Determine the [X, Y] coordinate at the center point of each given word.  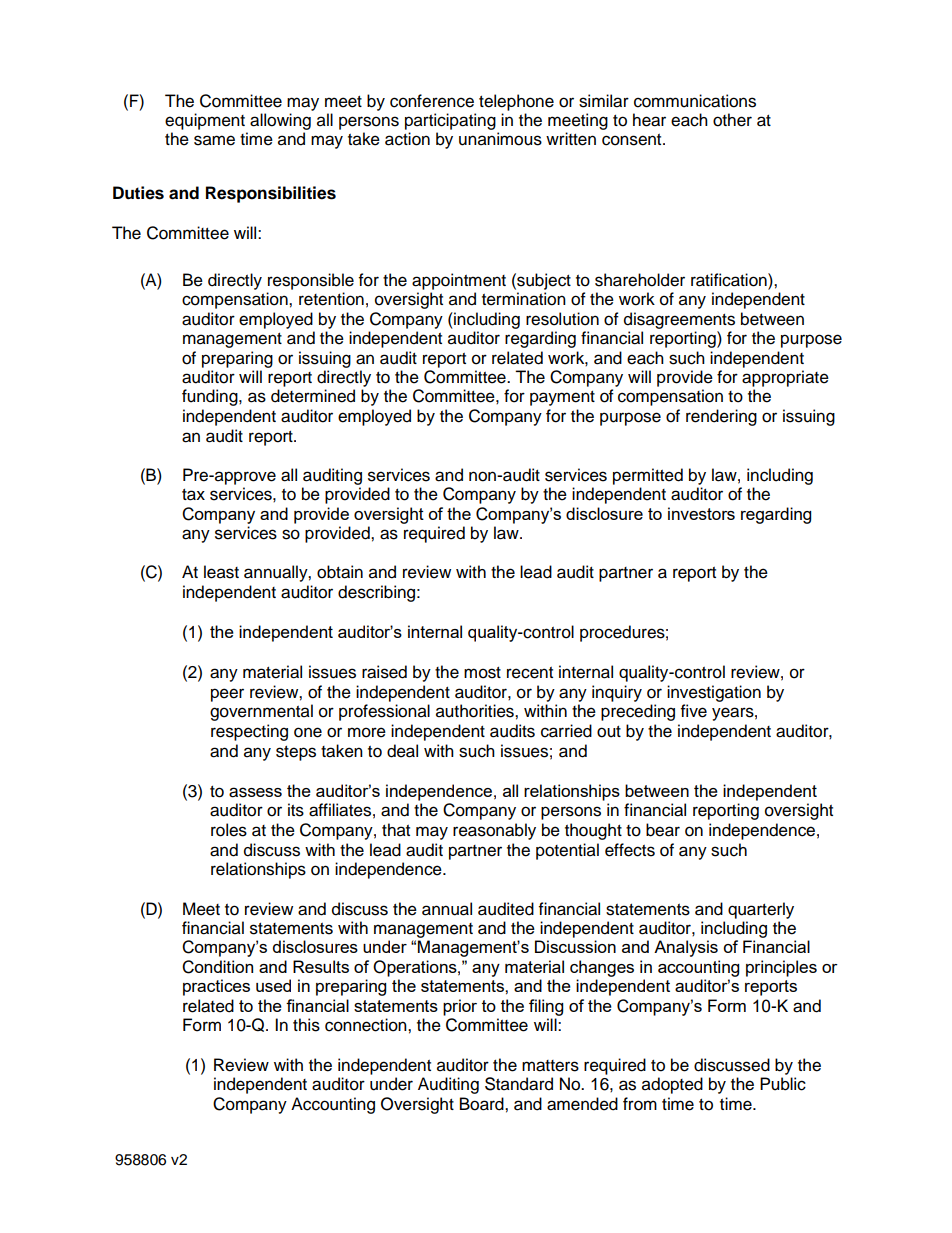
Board [483, 1104]
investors [701, 513]
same [214, 140]
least [221, 572]
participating [450, 121]
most [482, 673]
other [732, 120]
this [306, 1025]
